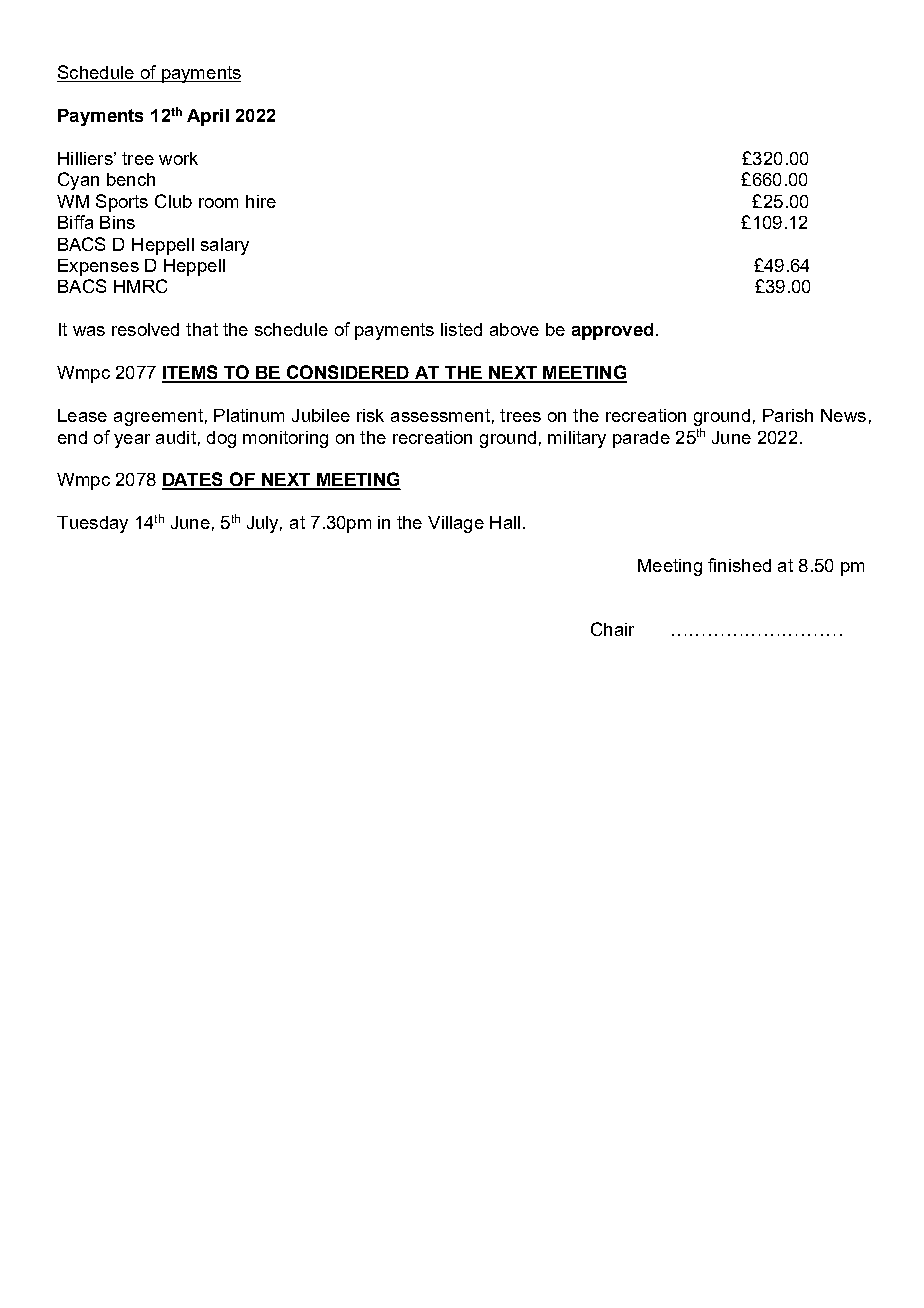 The width and height of the screenshot is (924, 1308). Describe the element at coordinates (641, 439) in the screenshot. I see `parade` at that location.
